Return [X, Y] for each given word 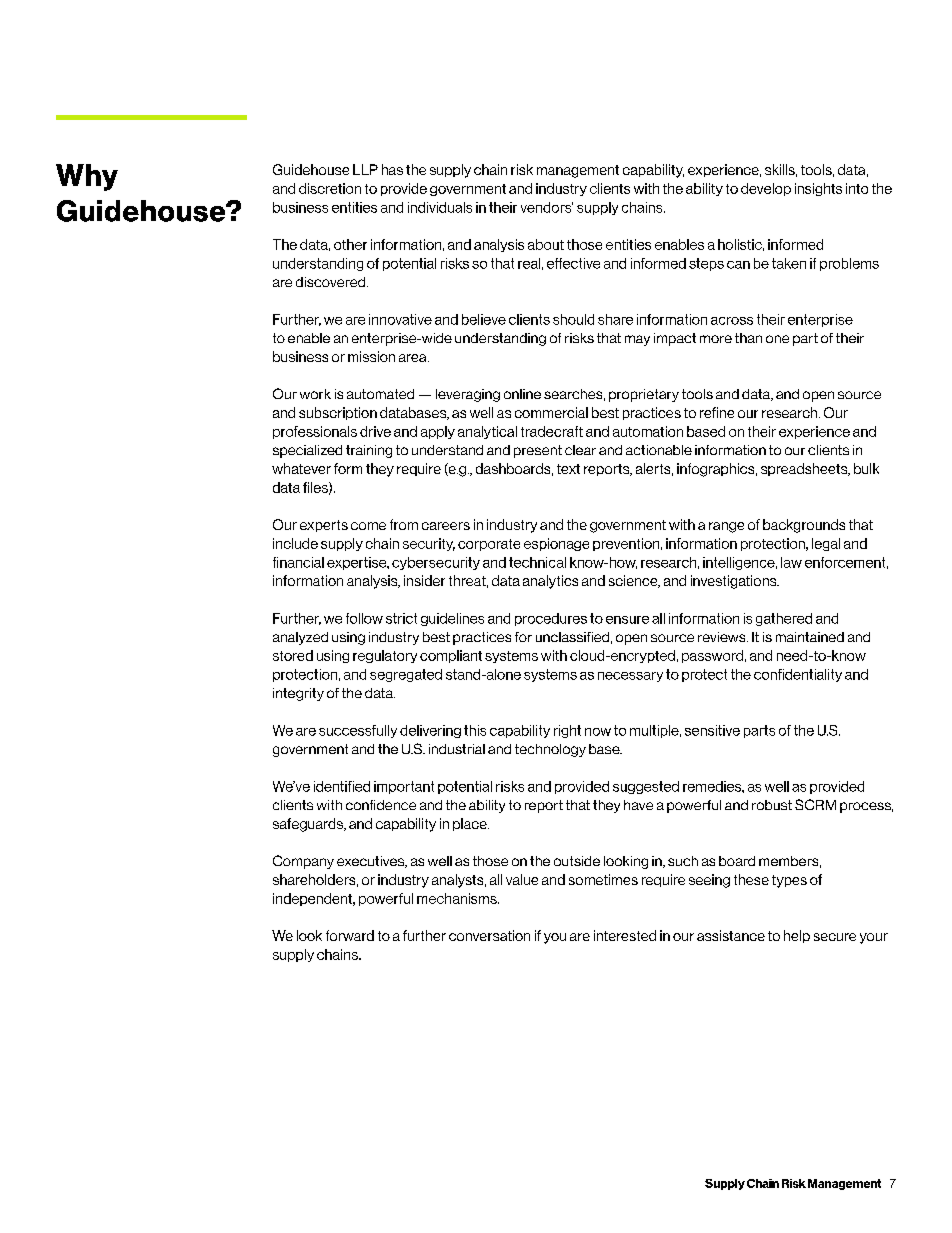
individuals [440, 207]
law [791, 562]
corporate [489, 545]
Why [87, 177]
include [295, 543]
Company [303, 862]
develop [766, 189]
